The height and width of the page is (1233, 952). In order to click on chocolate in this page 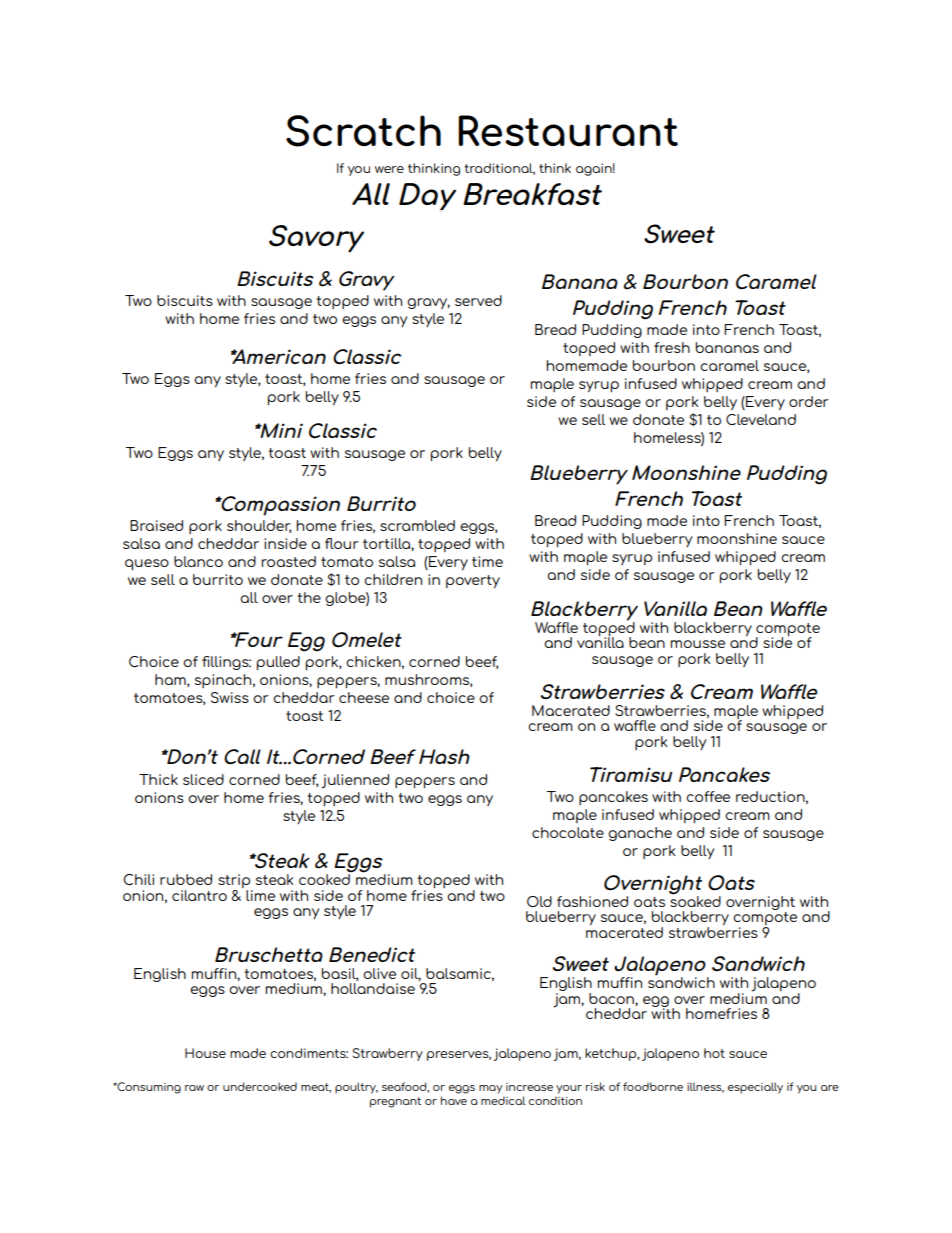, I will do `click(568, 832)`.
